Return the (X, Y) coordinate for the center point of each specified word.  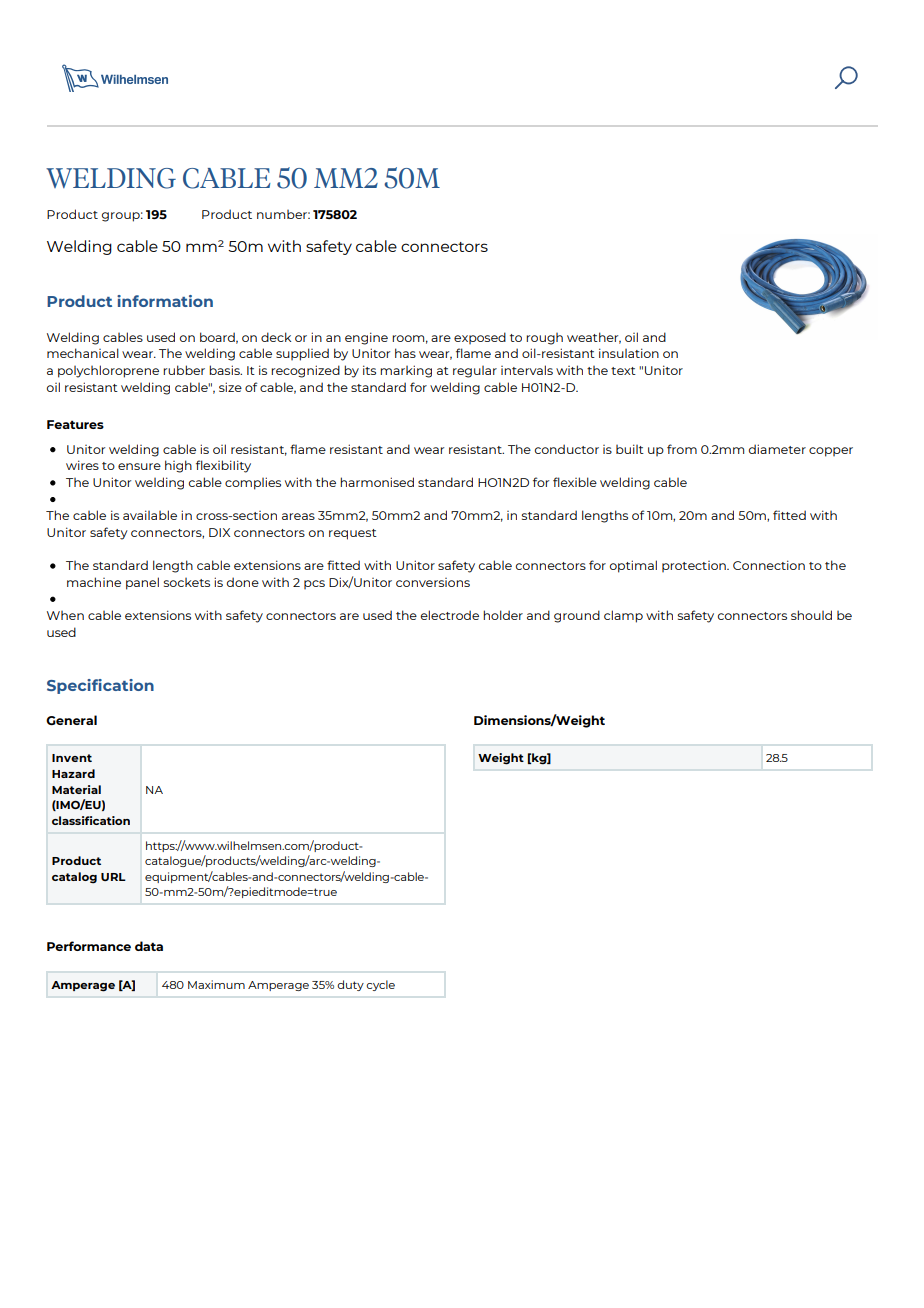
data (149, 946)
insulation (629, 353)
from (682, 449)
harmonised (377, 482)
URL (113, 877)
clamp (623, 616)
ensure (139, 466)
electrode (450, 615)
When (65, 615)
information (165, 301)
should (811, 615)
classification (91, 820)
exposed (480, 338)
